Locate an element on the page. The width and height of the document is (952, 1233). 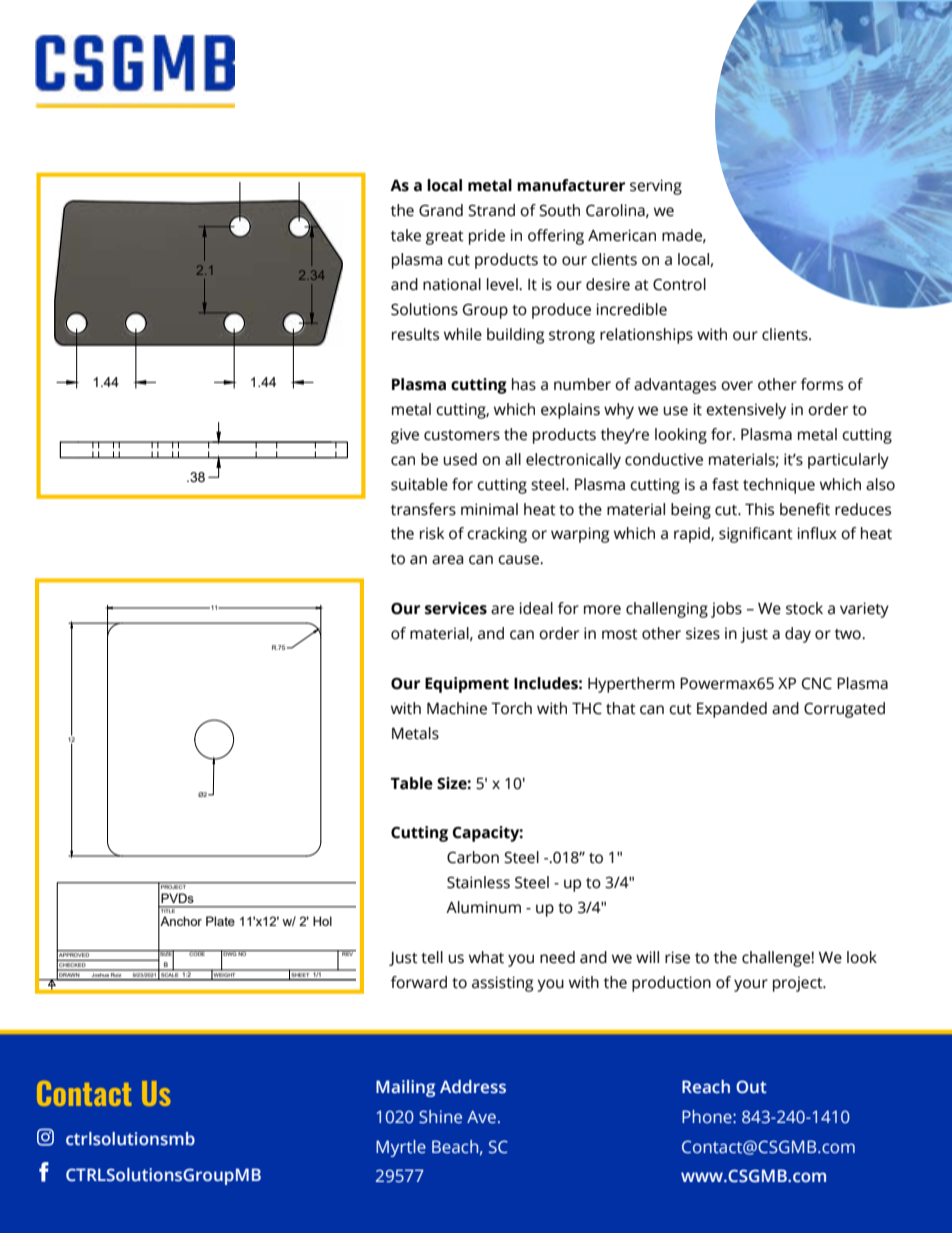
South is located at coordinates (559, 210).
